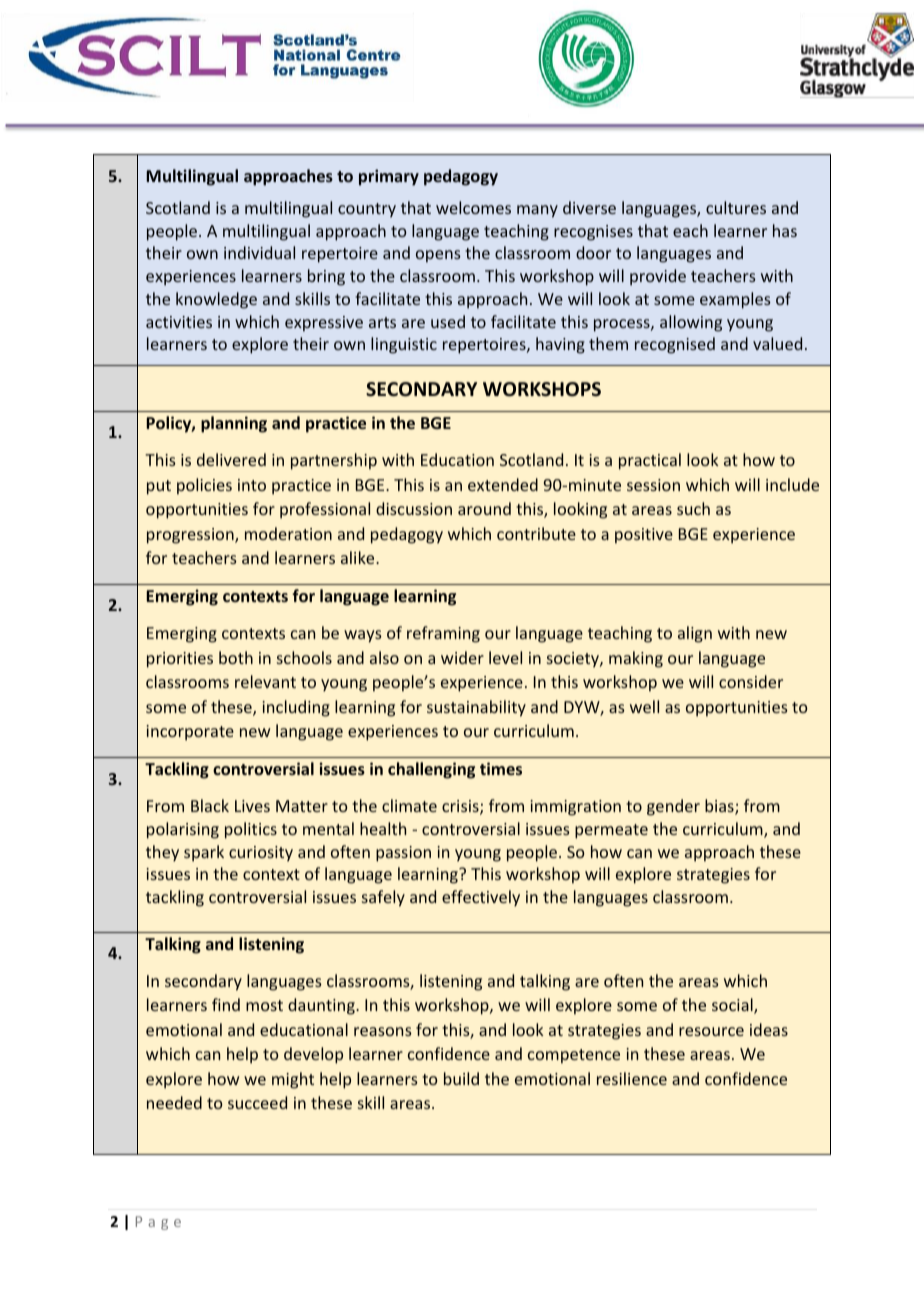  What do you see at coordinates (695, 634) in the screenshot?
I see `align` at bounding box center [695, 634].
